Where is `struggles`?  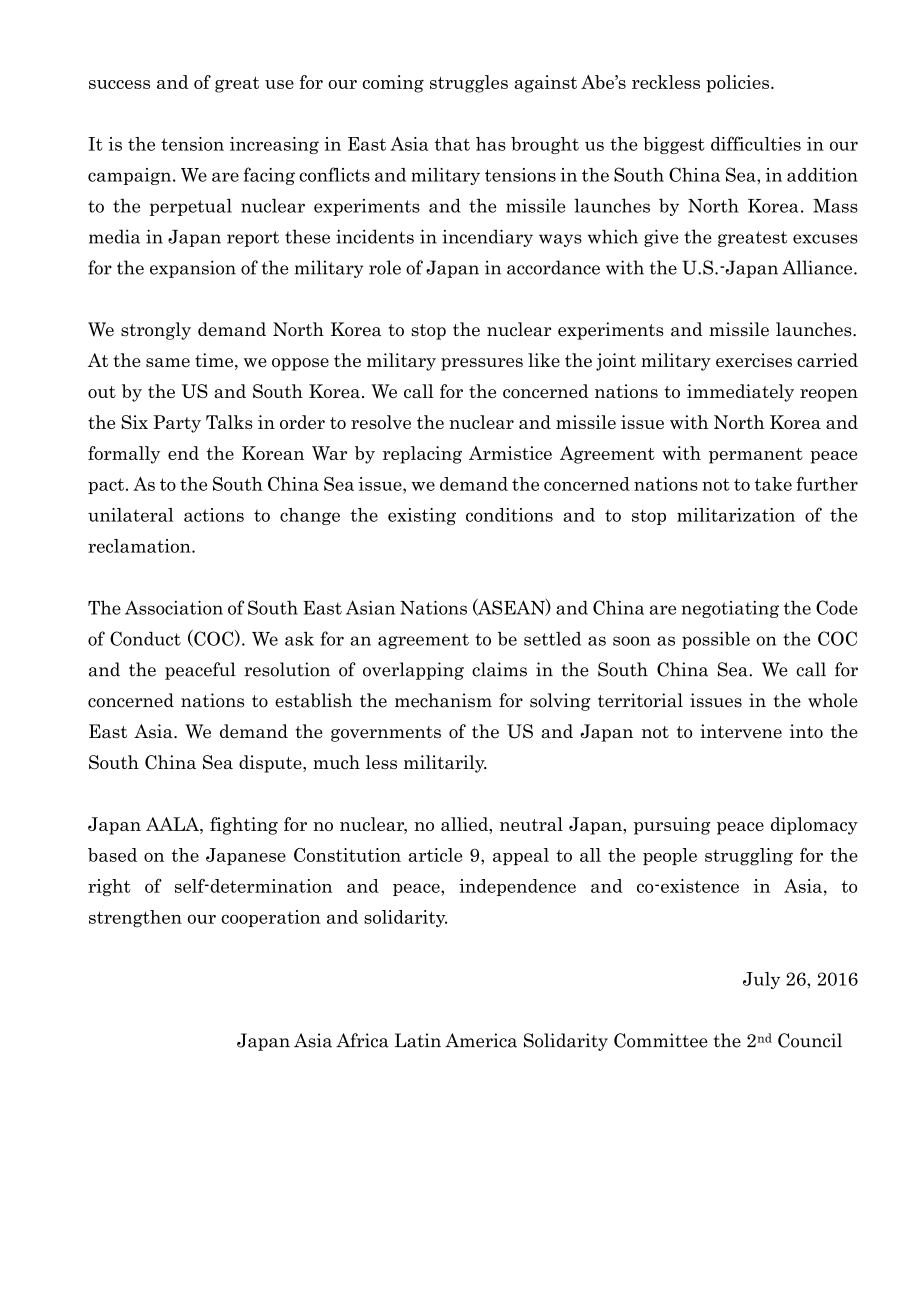 struggles is located at coordinates (469, 84).
